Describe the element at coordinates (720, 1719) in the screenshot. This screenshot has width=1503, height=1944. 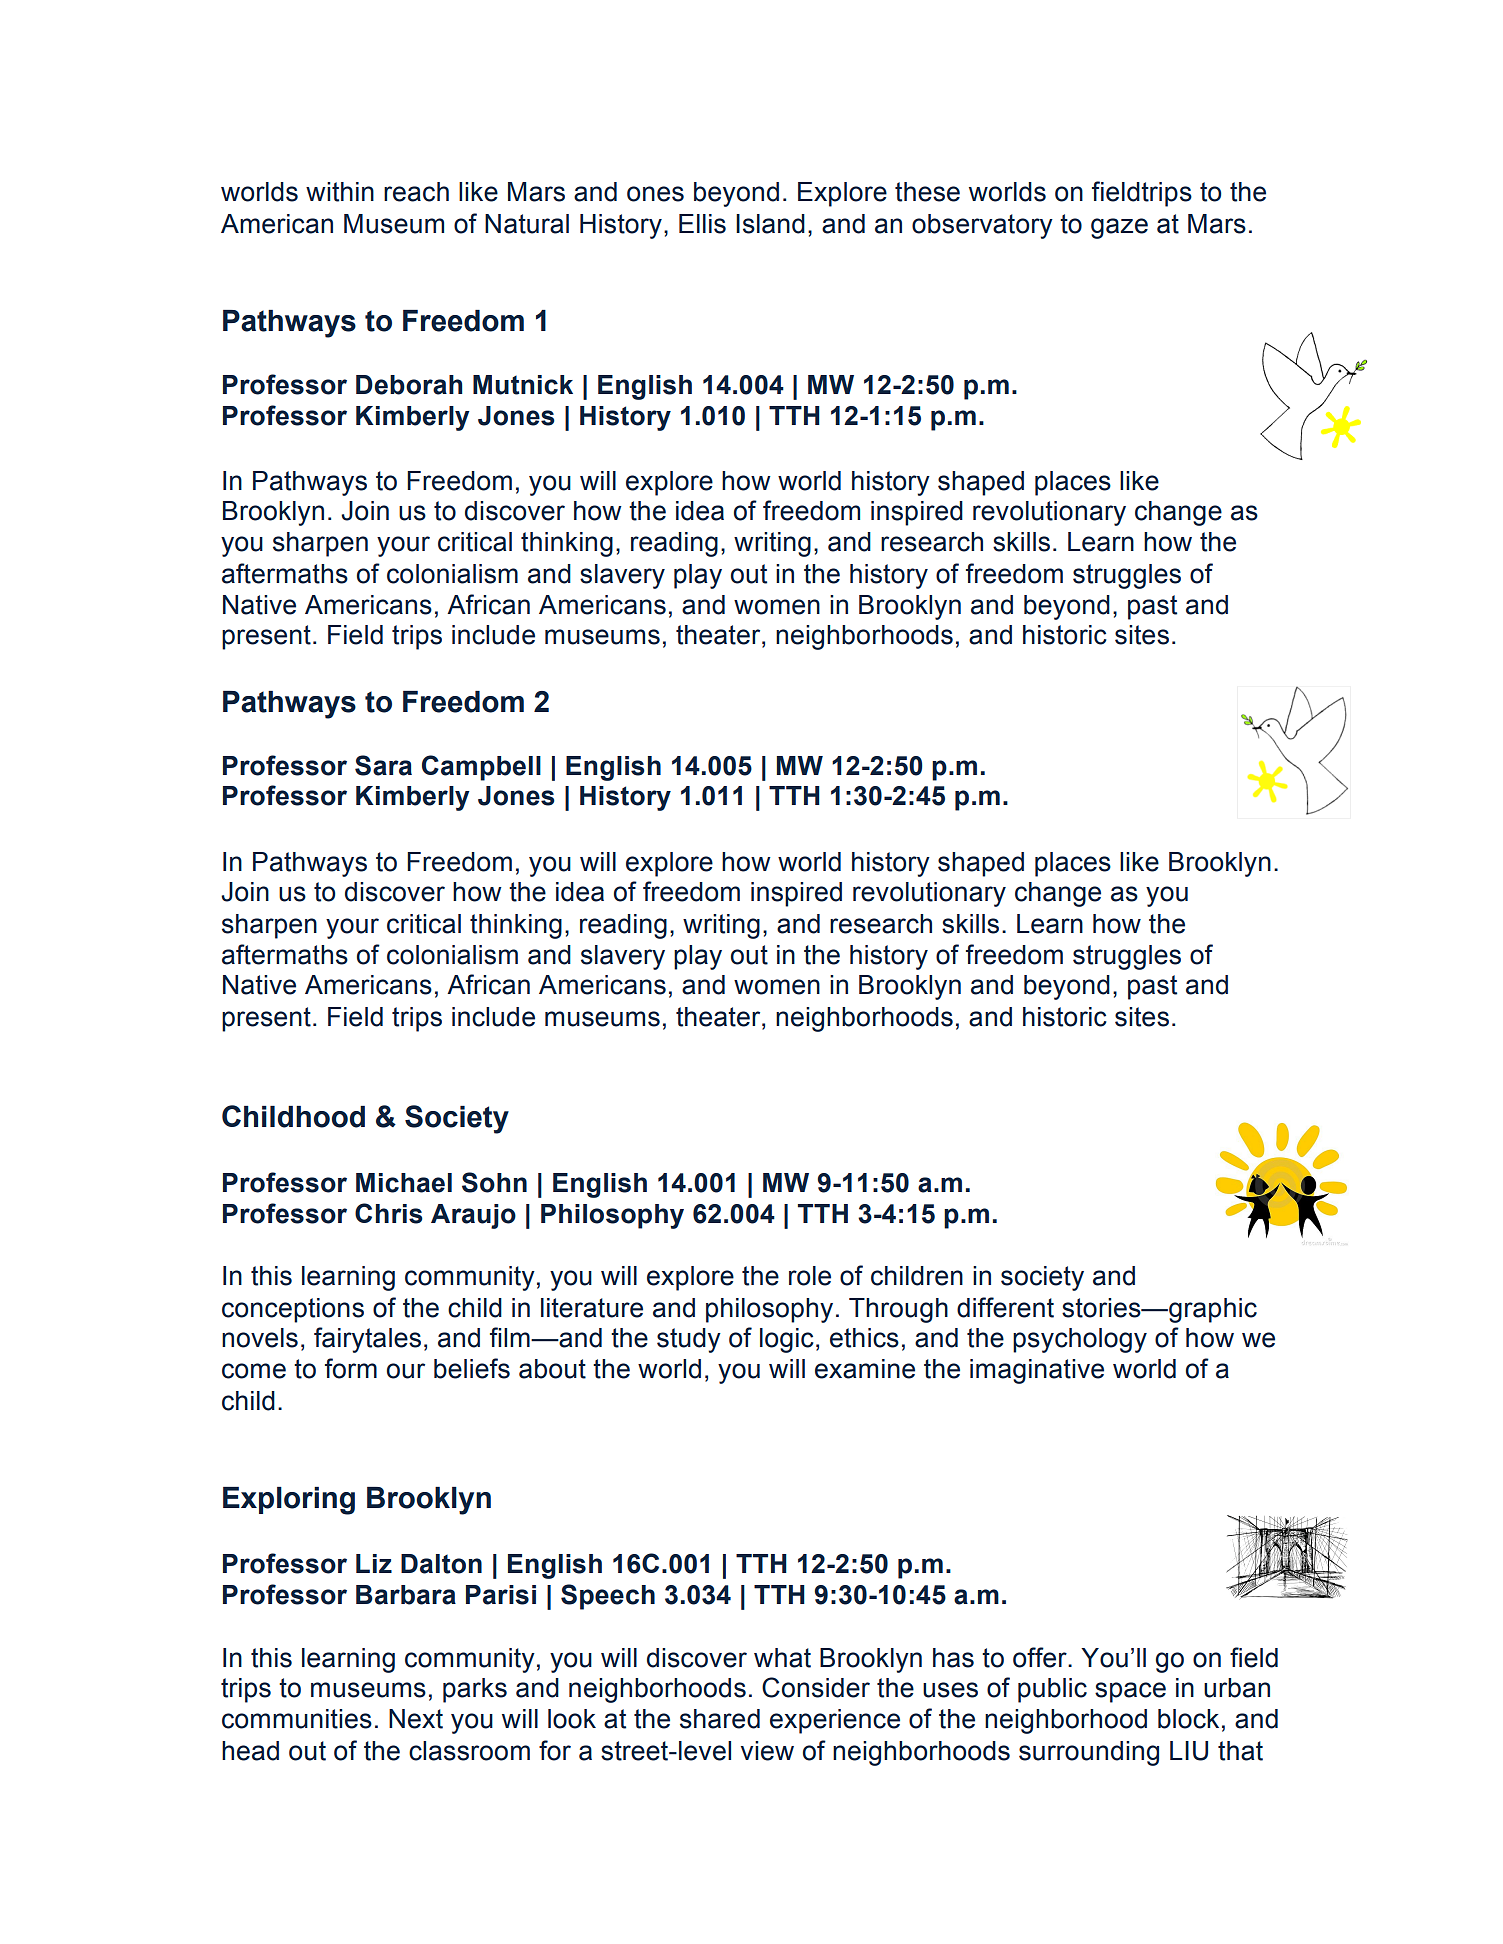
I see `shared` at that location.
